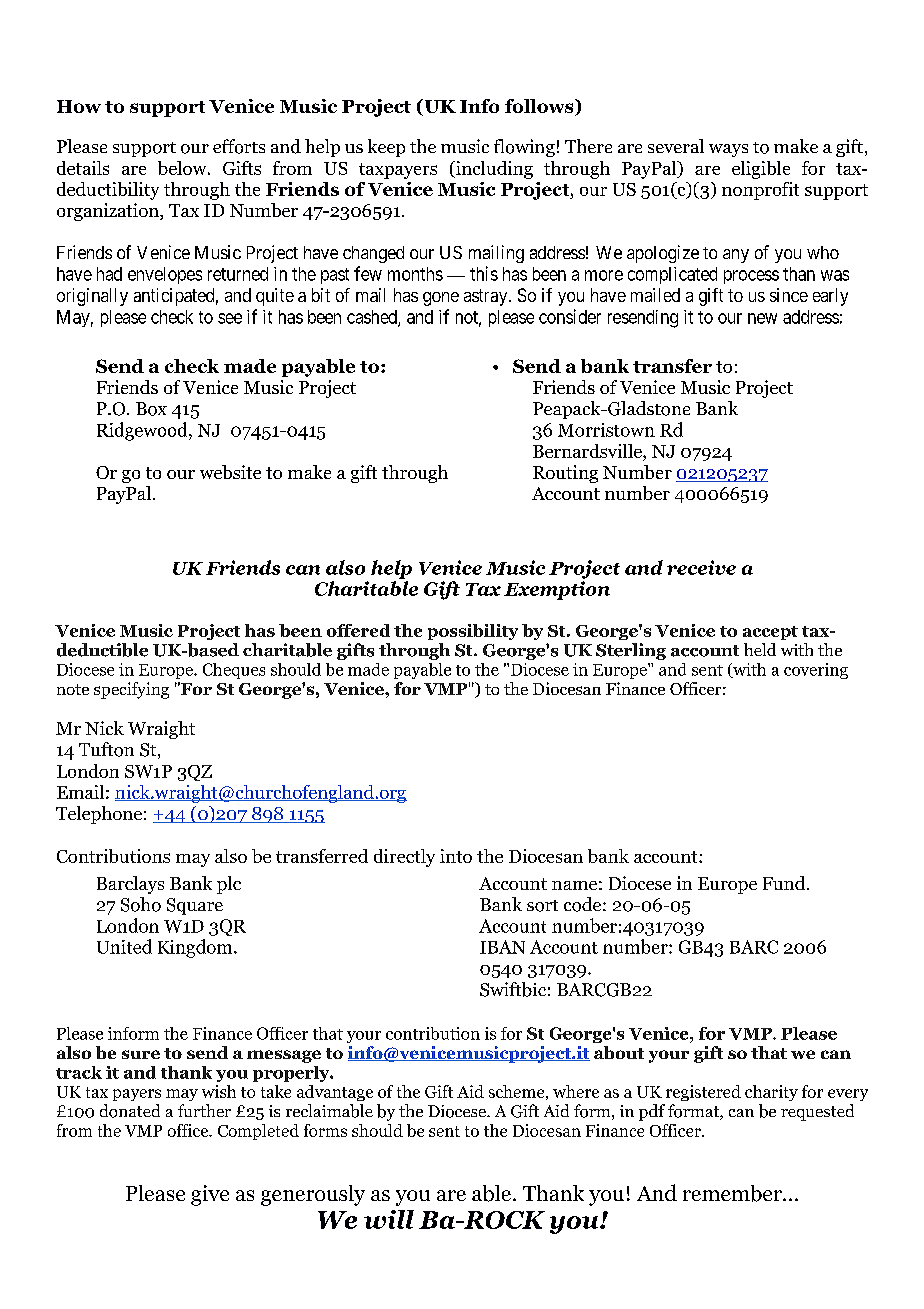 The width and height of the screenshot is (924, 1309). I want to click on Routing, so click(565, 474).
